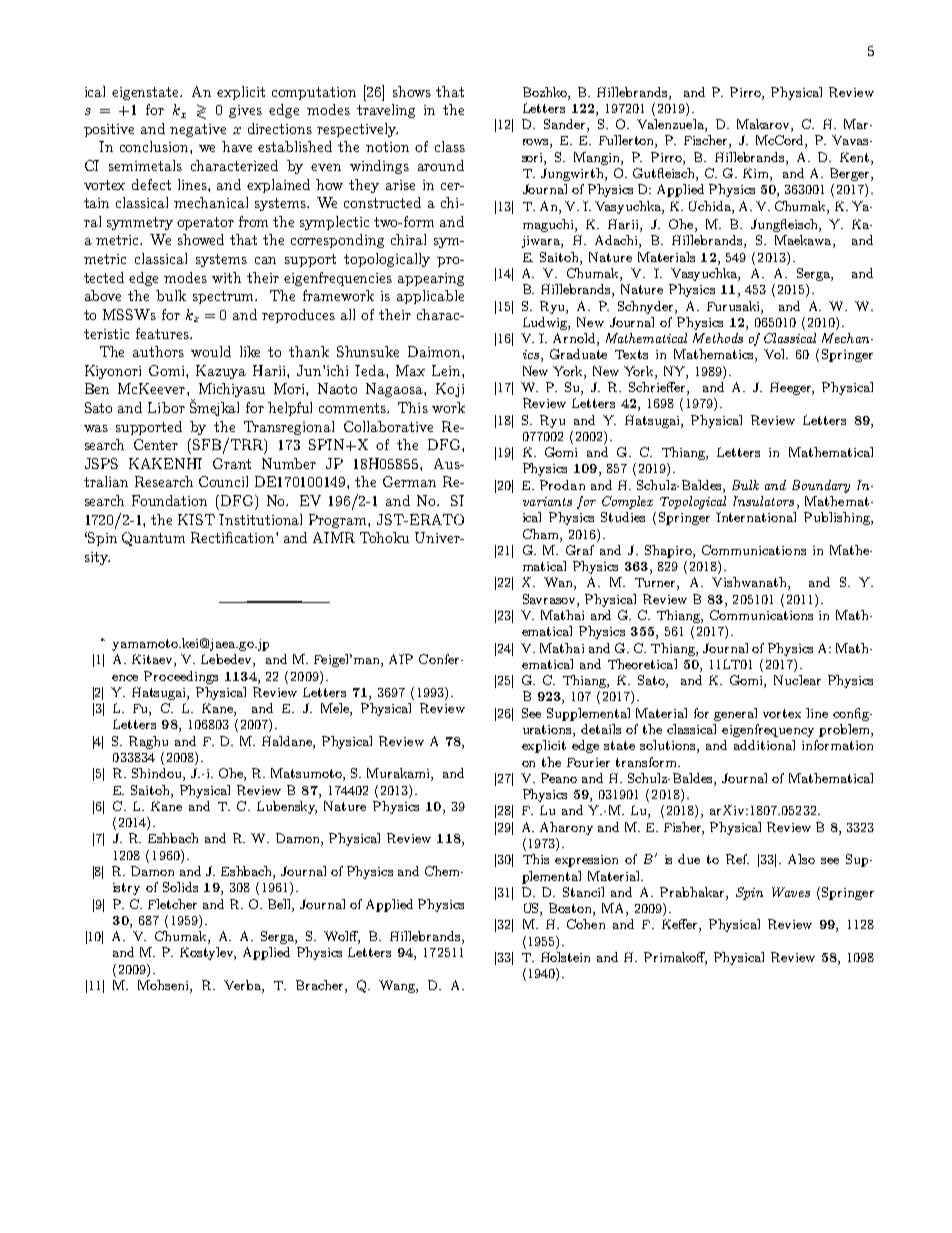  Describe the element at coordinates (172, 904) in the document. I see `Fletcher` at that location.
